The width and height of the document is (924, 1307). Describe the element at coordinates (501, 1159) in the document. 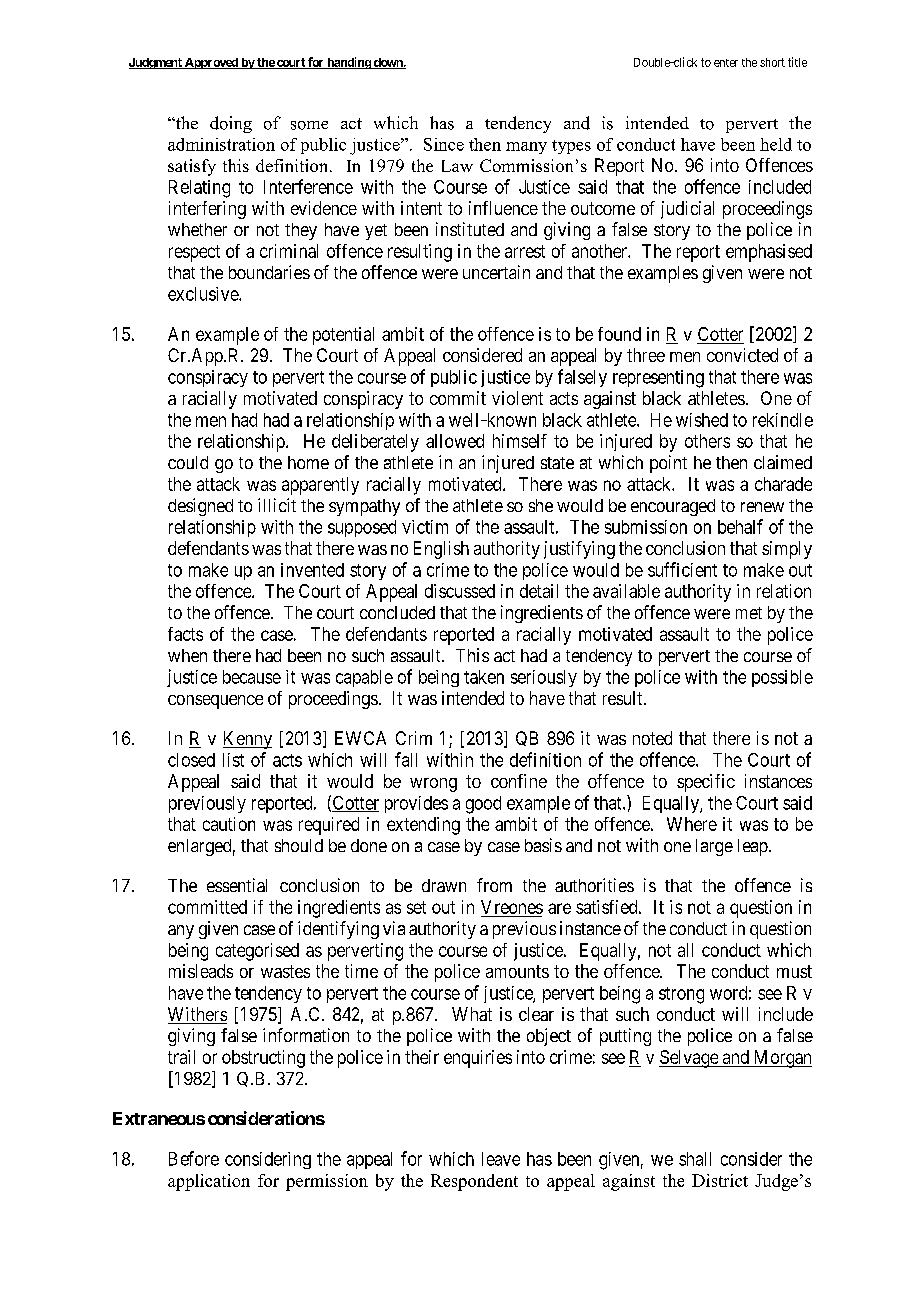

I see `leave` at that location.
